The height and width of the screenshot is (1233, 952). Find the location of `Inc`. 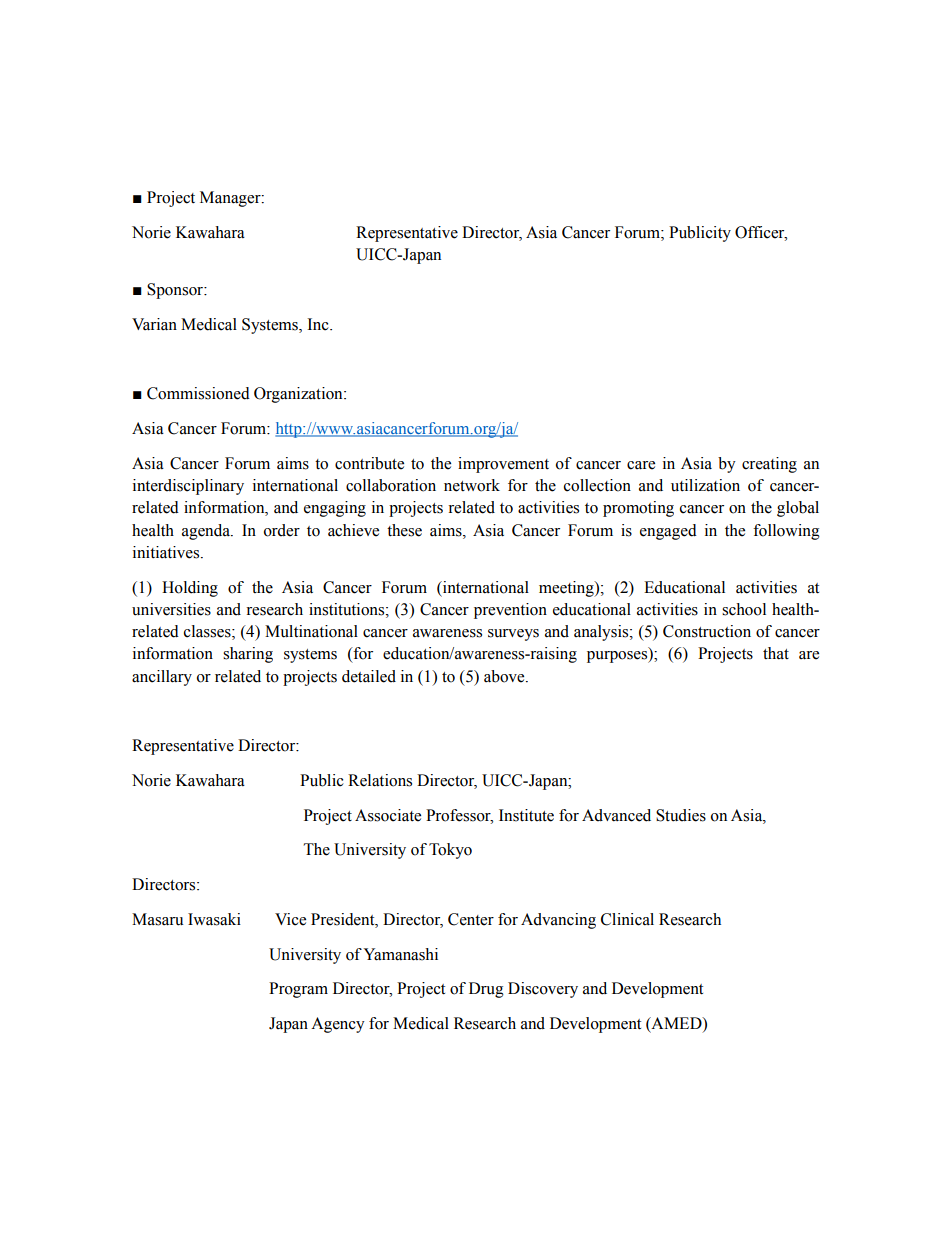

Inc is located at coordinates (319, 324).
